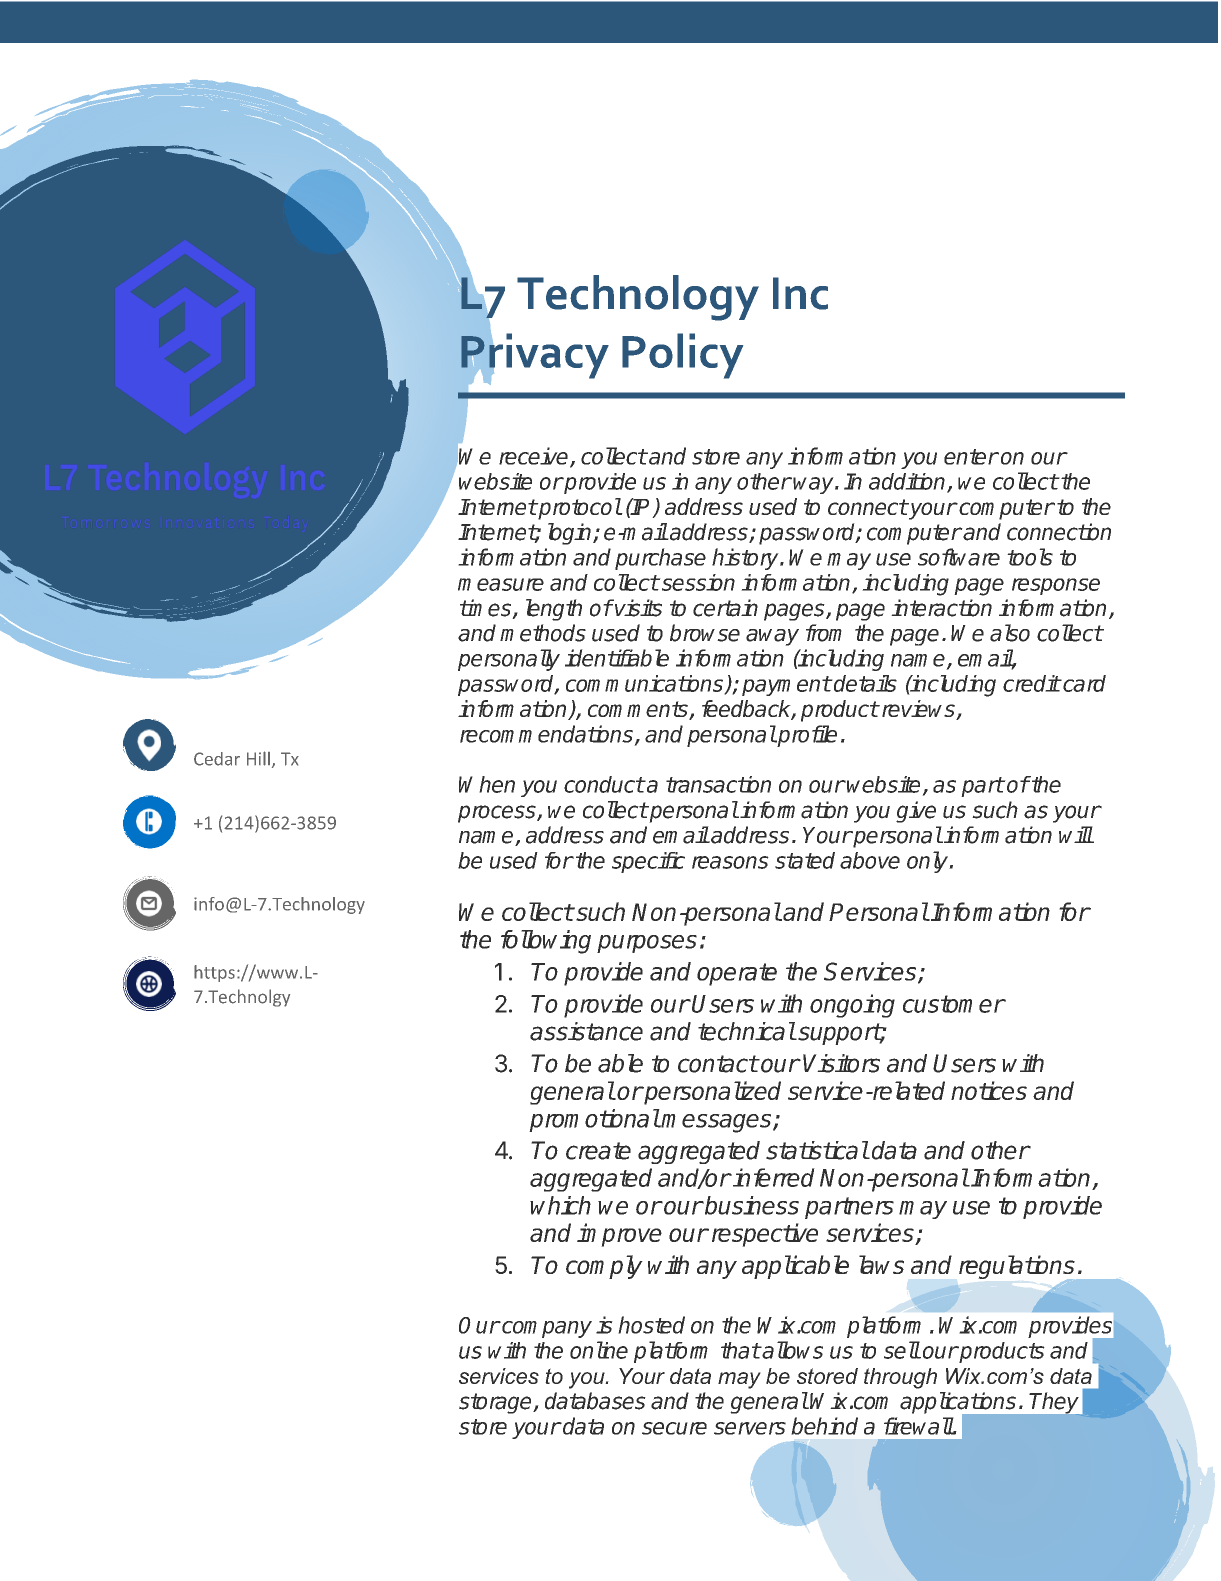  I want to click on process, so click(498, 814).
